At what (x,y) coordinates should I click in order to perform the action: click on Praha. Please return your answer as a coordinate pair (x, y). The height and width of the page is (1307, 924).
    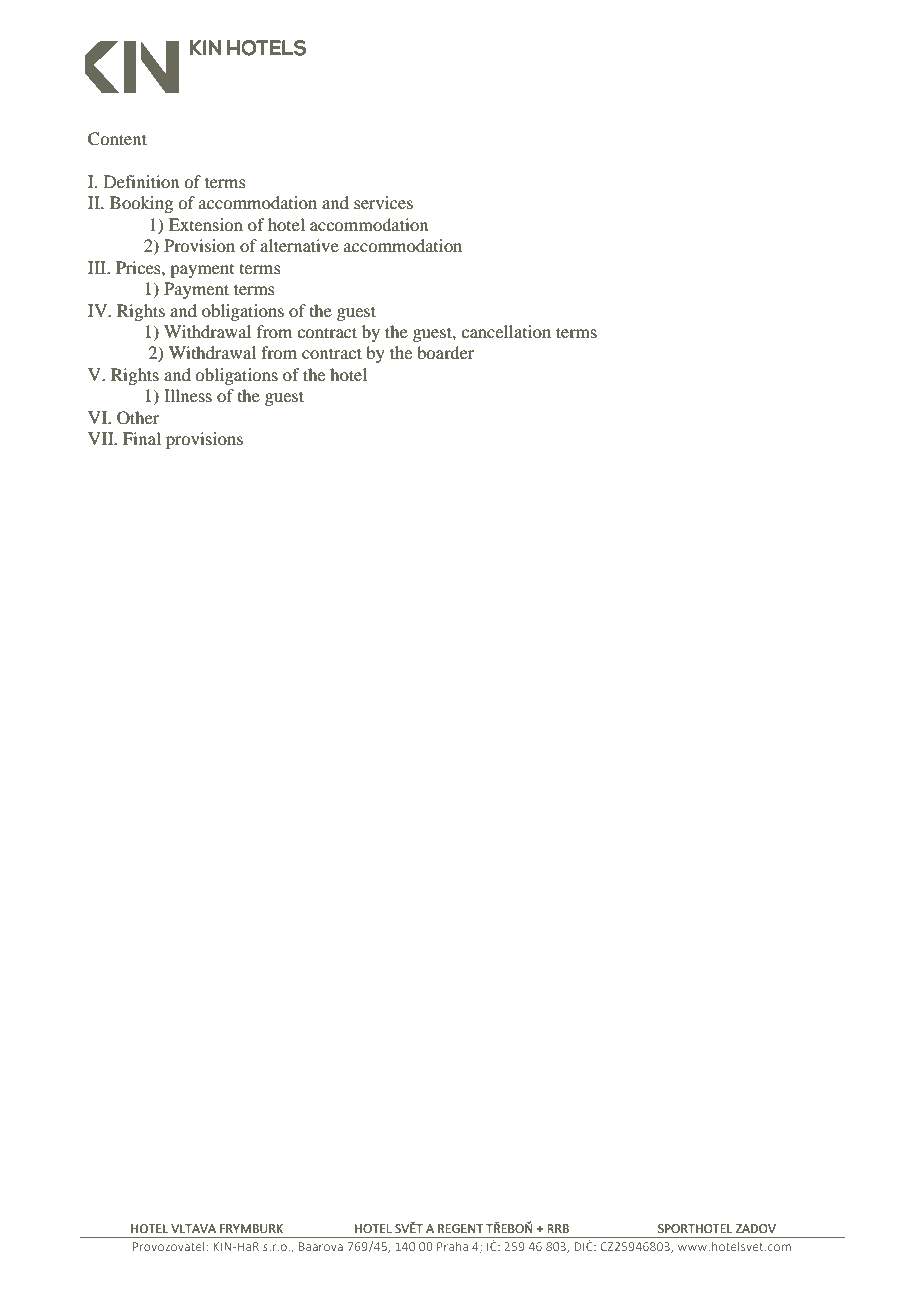
    Looking at the image, I should click on (452, 1246).
